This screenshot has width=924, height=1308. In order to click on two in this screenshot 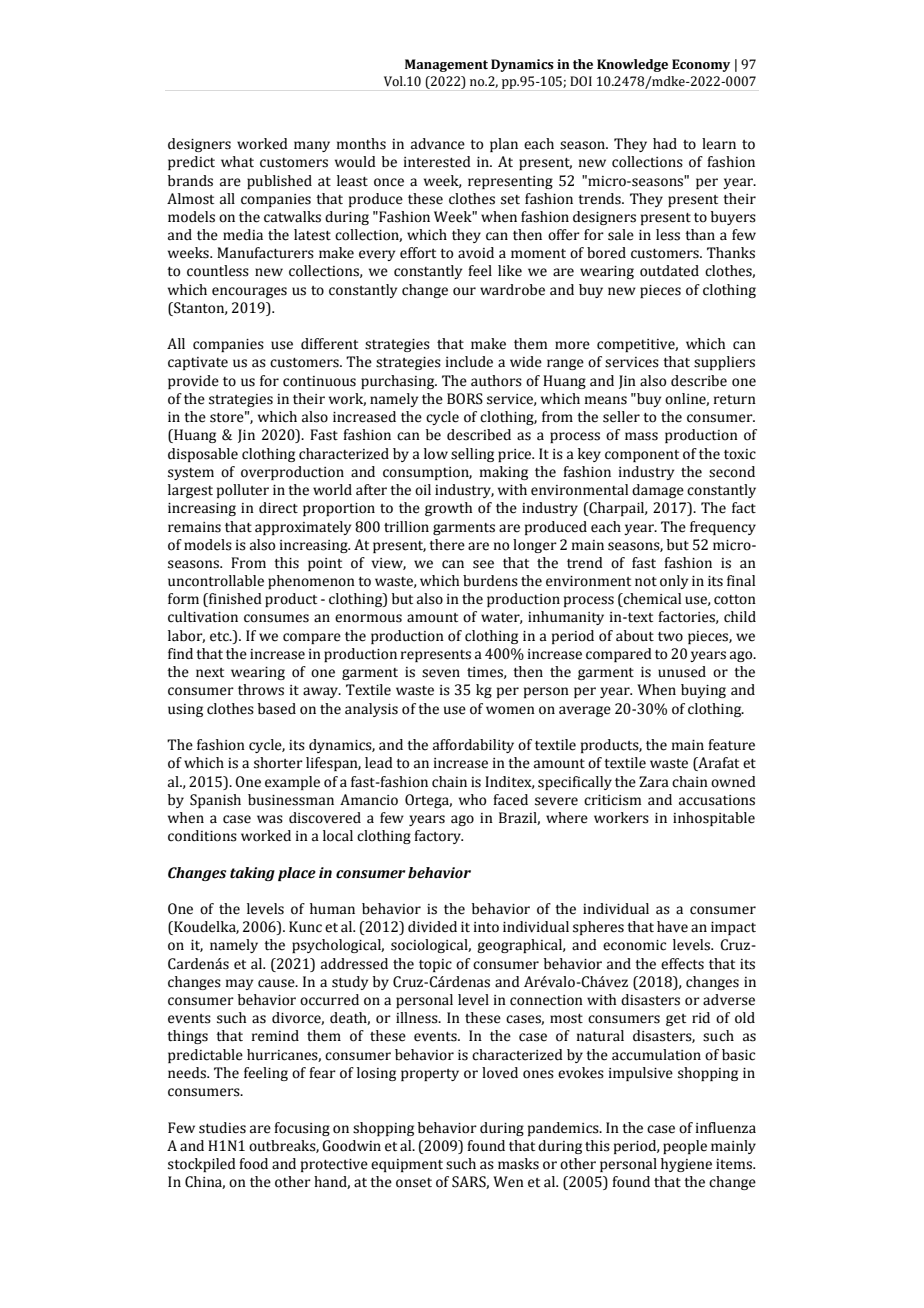, I will do `click(670, 637)`.
